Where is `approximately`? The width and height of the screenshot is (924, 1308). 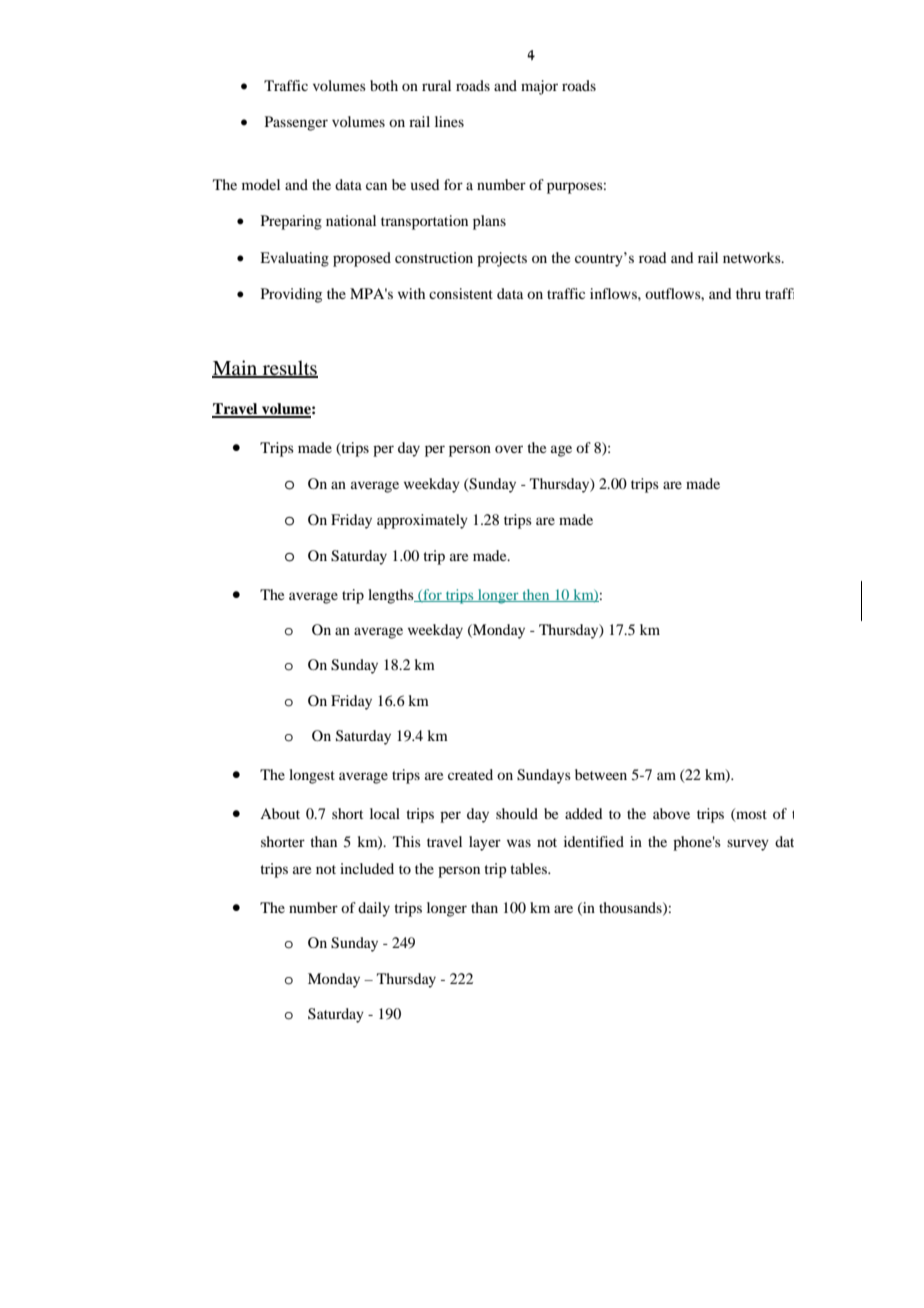 approximately is located at coordinates (422, 521).
